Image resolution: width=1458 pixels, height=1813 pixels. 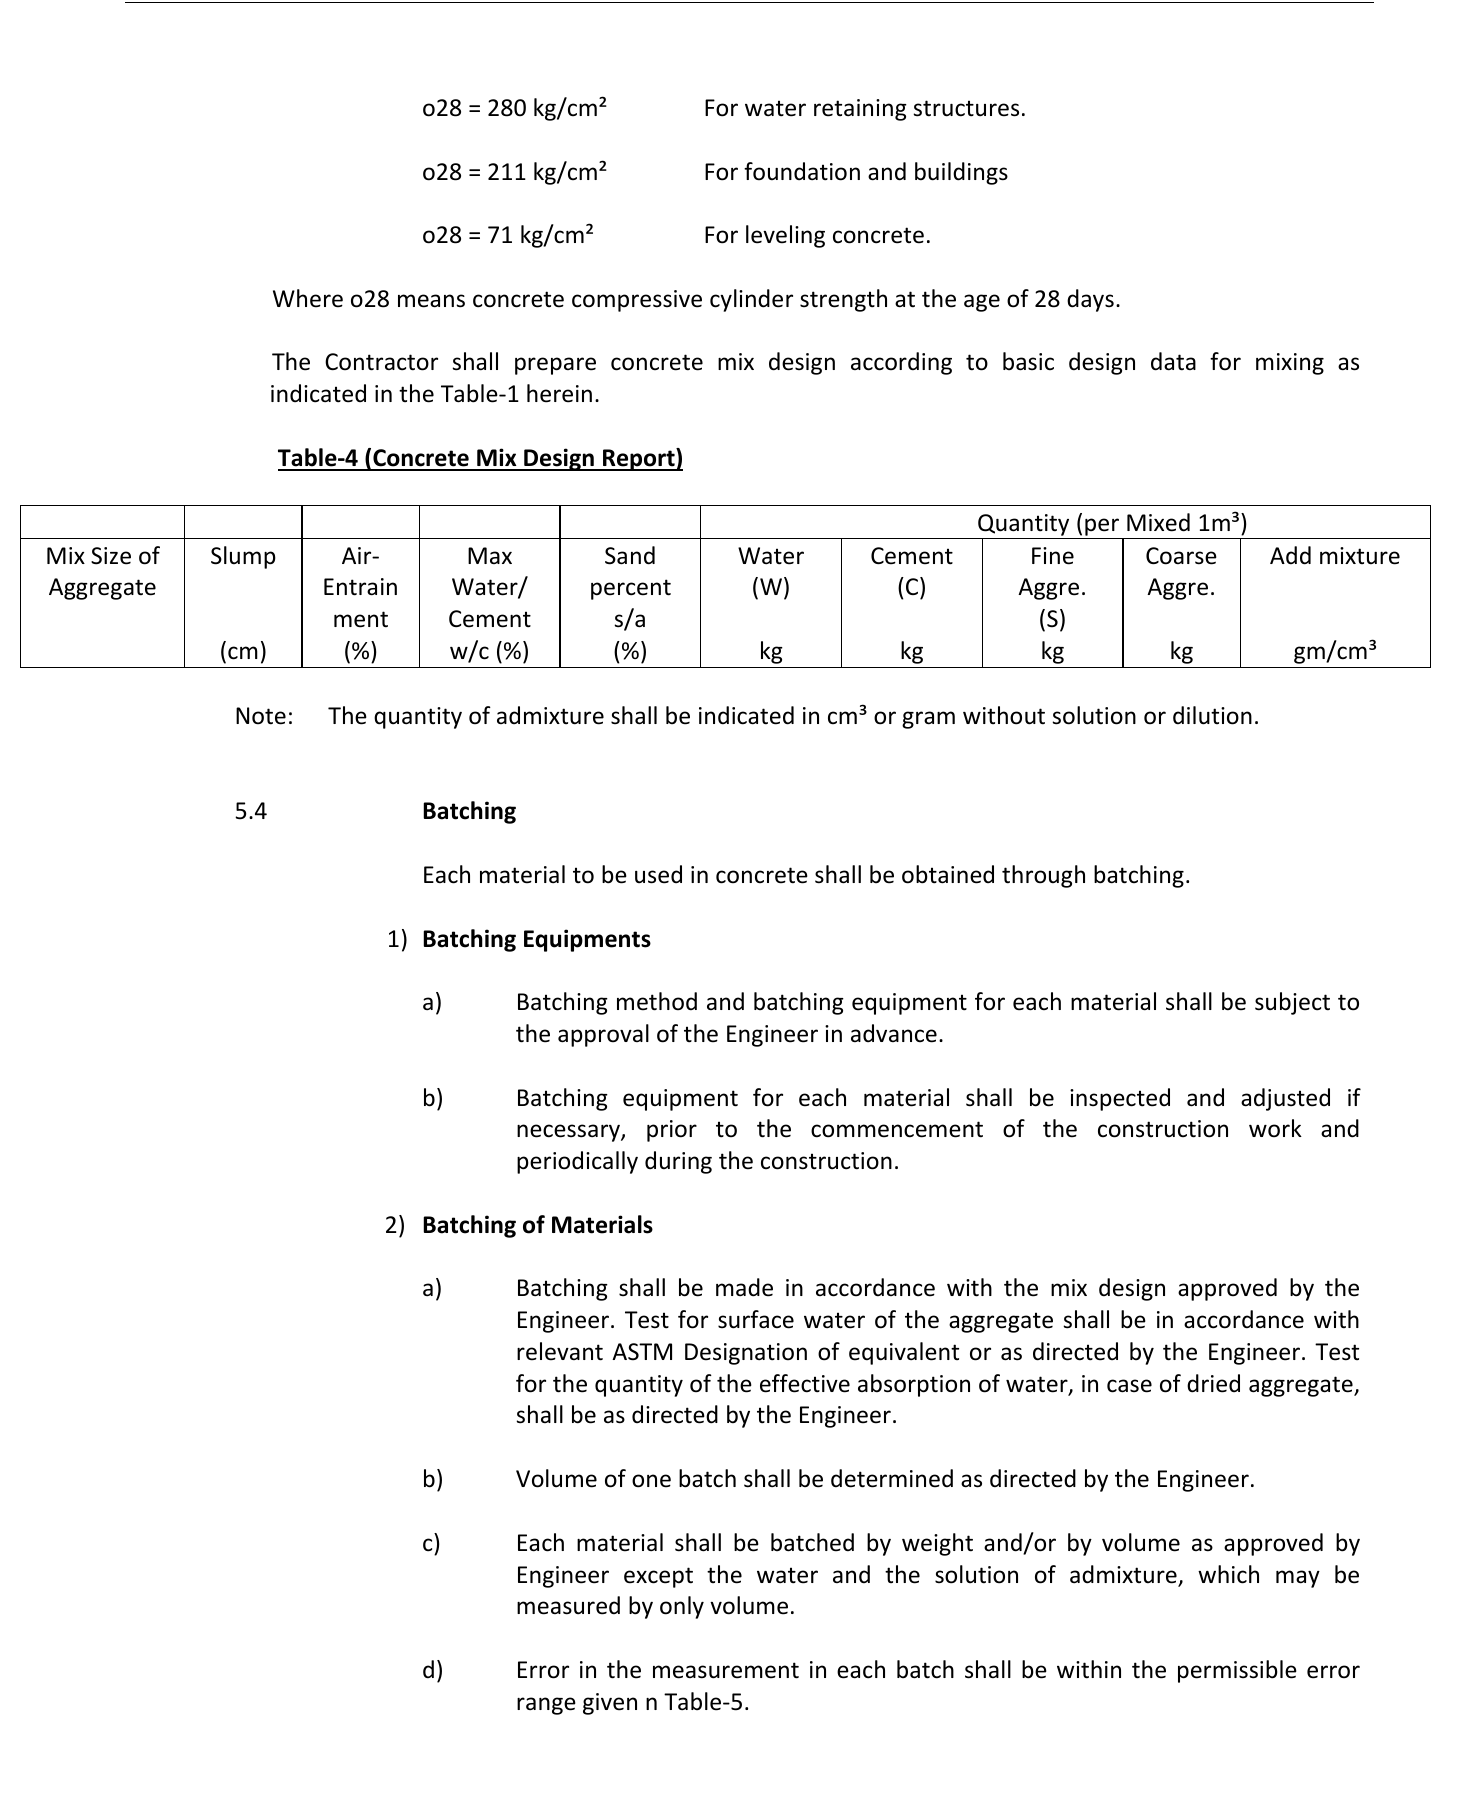 What do you see at coordinates (658, 874) in the document?
I see `used` at bounding box center [658, 874].
